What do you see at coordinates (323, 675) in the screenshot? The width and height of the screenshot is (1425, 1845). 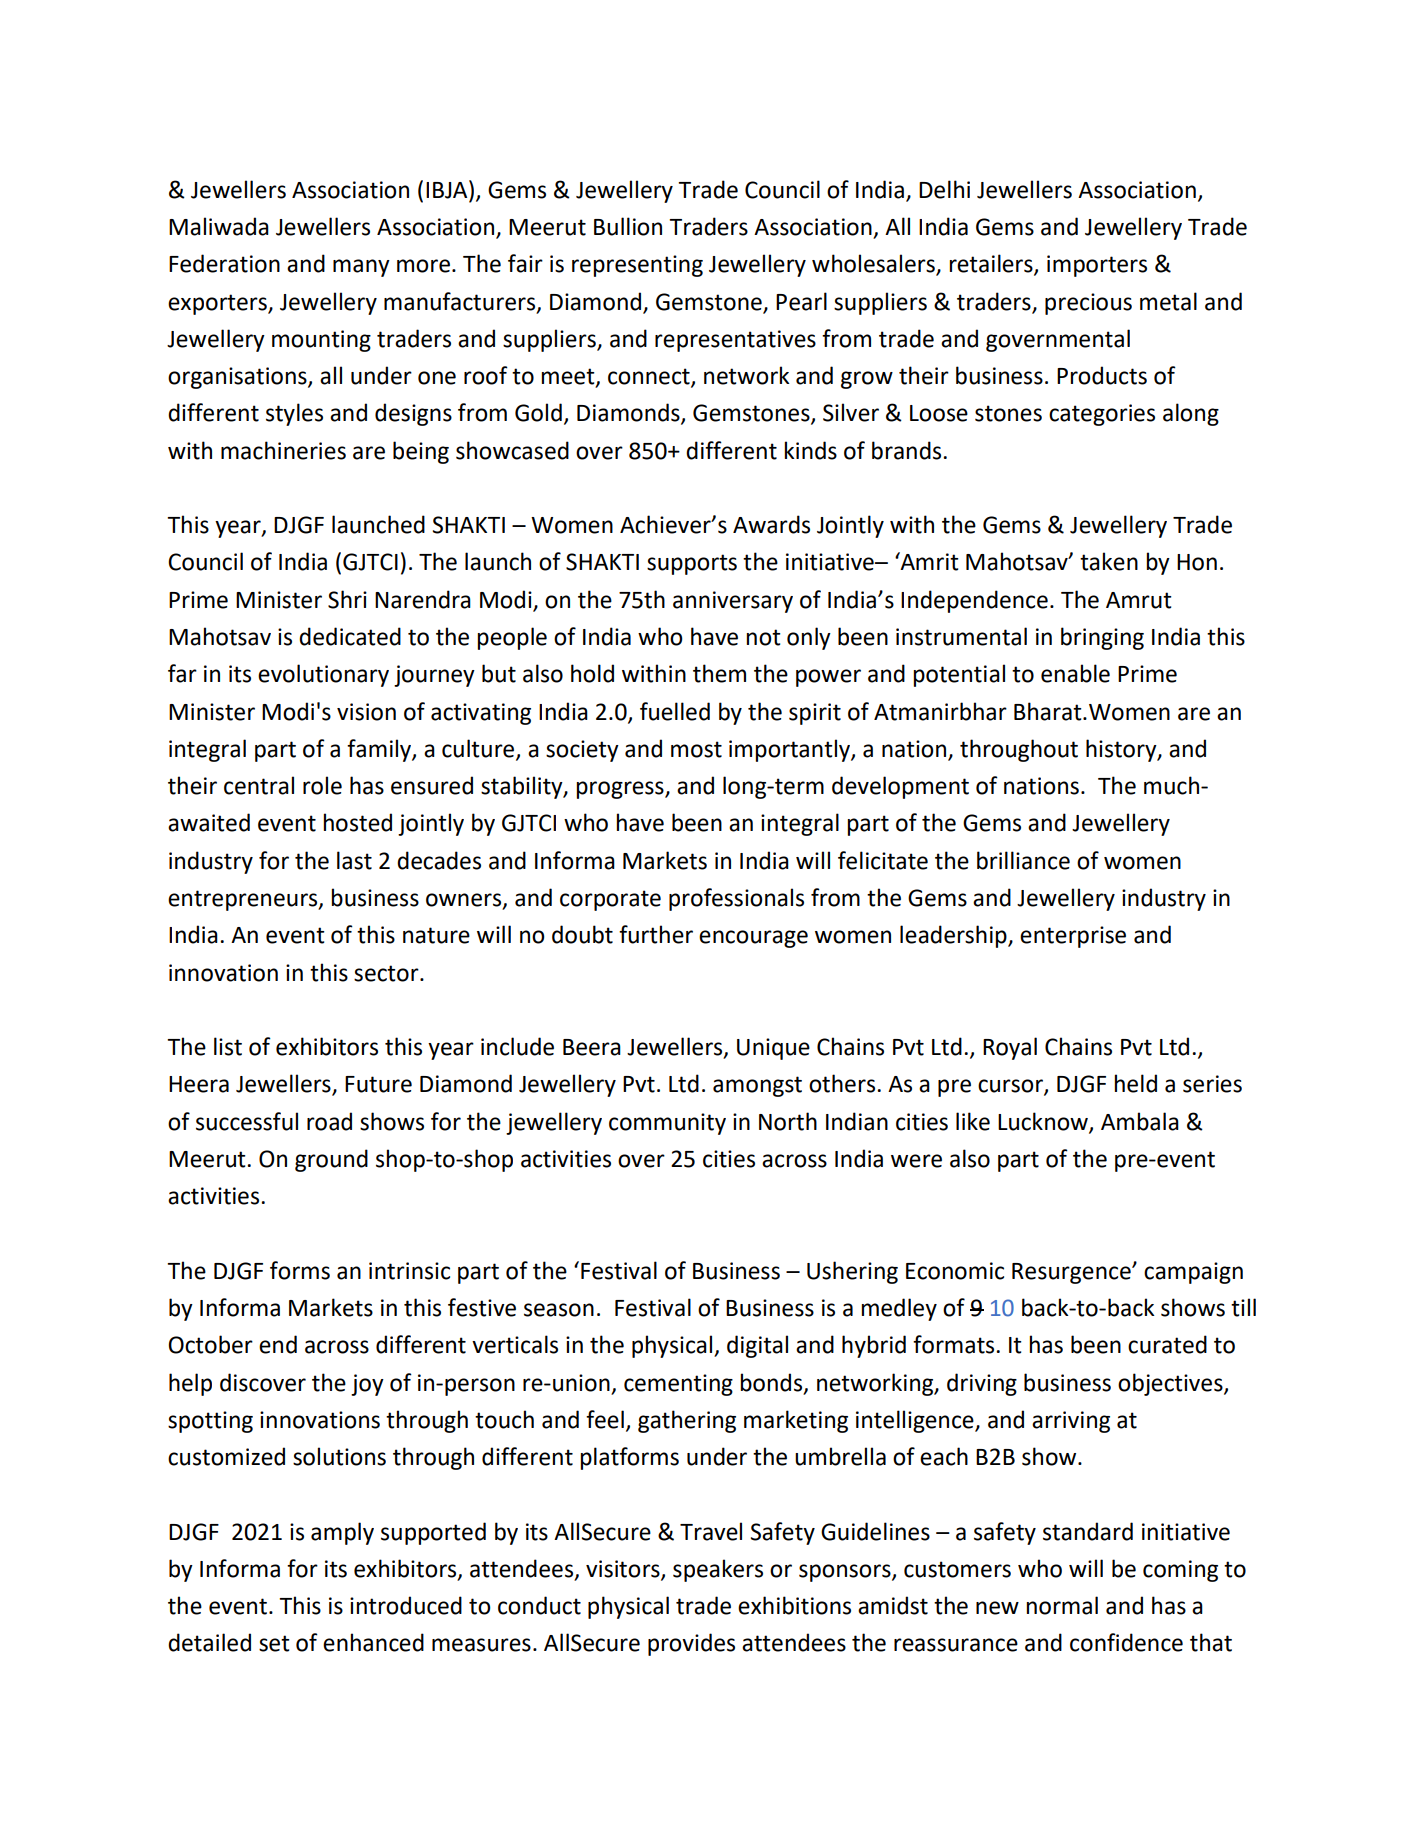 I see `evolutionary` at bounding box center [323, 675].
